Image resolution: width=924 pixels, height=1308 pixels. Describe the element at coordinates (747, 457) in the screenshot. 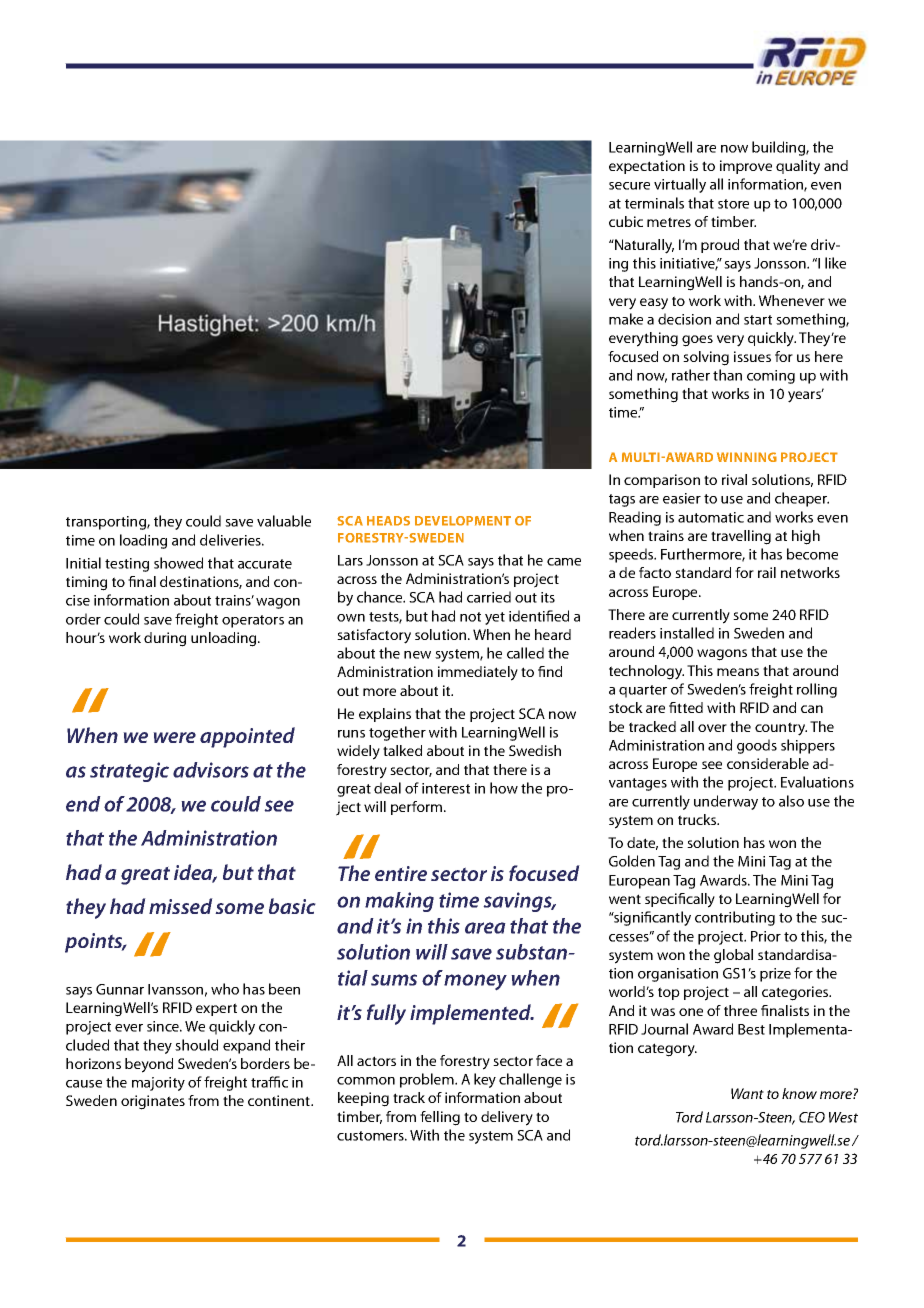

I see `WINNING` at that location.
